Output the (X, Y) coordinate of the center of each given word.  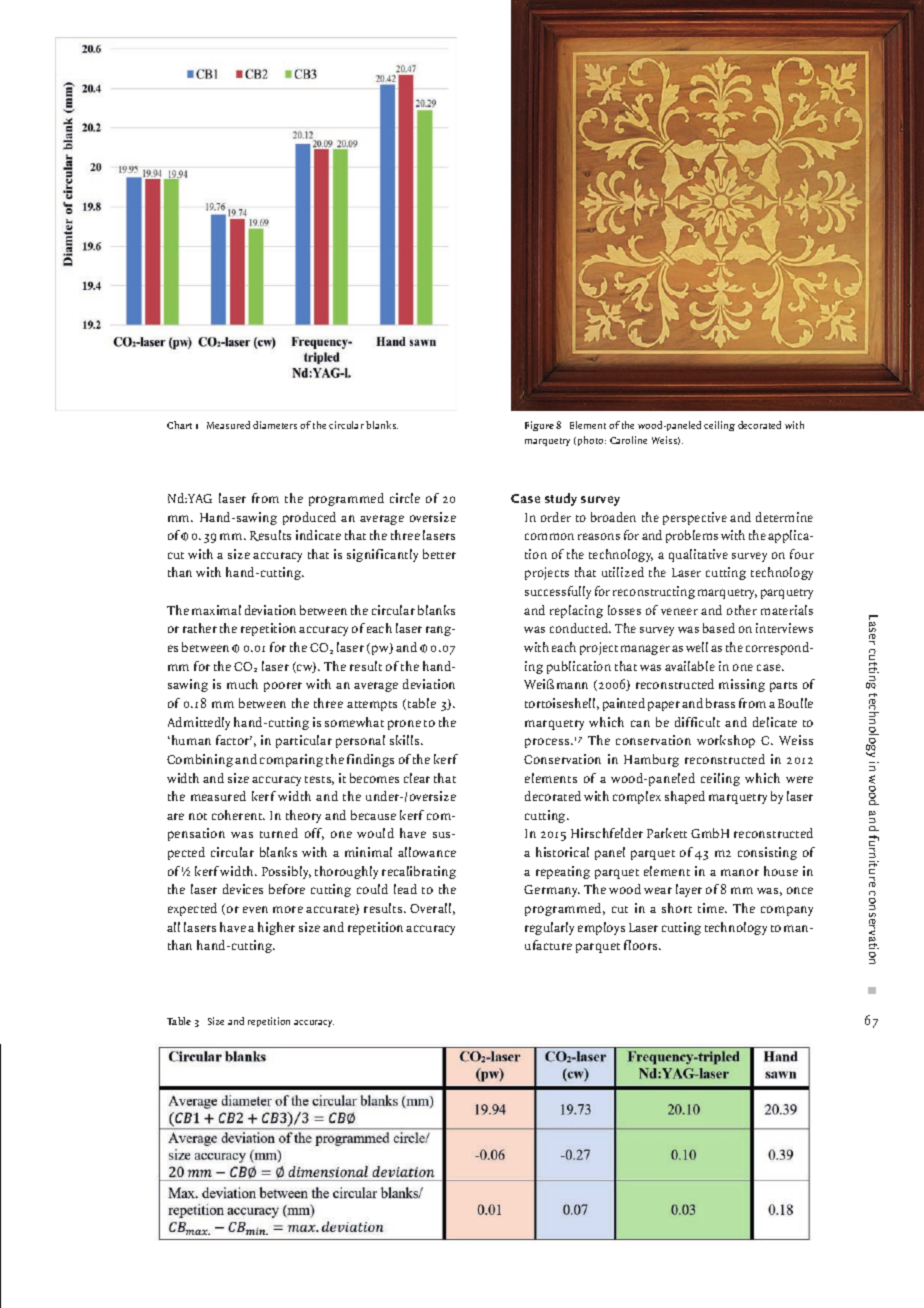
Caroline (628, 440)
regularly (549, 928)
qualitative (698, 555)
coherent (238, 815)
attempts (372, 706)
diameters (275, 425)
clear (417, 778)
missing (742, 685)
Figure (539, 426)
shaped (685, 797)
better (439, 554)
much (242, 684)
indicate (318, 535)
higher (276, 928)
